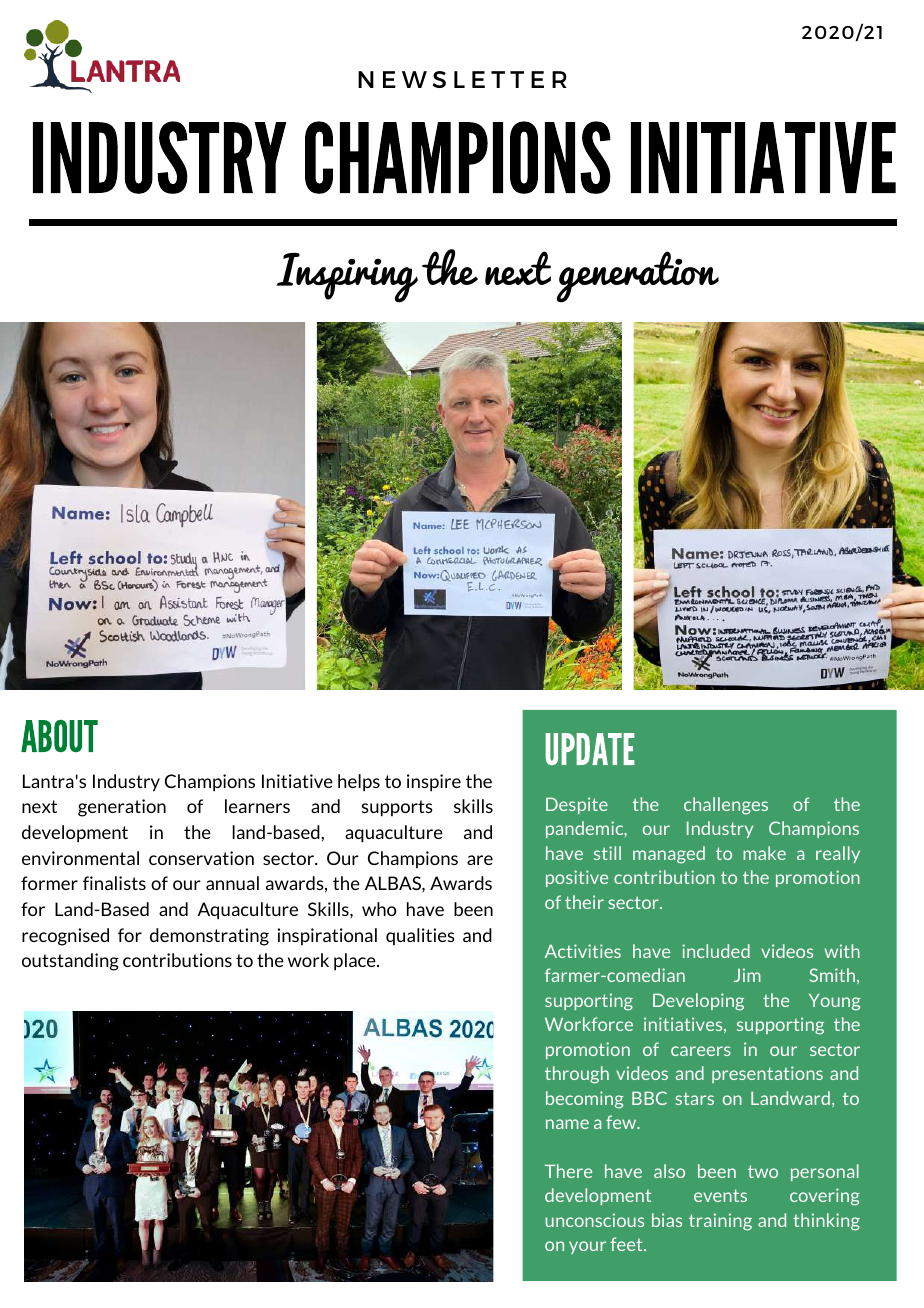 The image size is (924, 1308). Describe the element at coordinates (594, 1220) in the document. I see `unconscious` at that location.
